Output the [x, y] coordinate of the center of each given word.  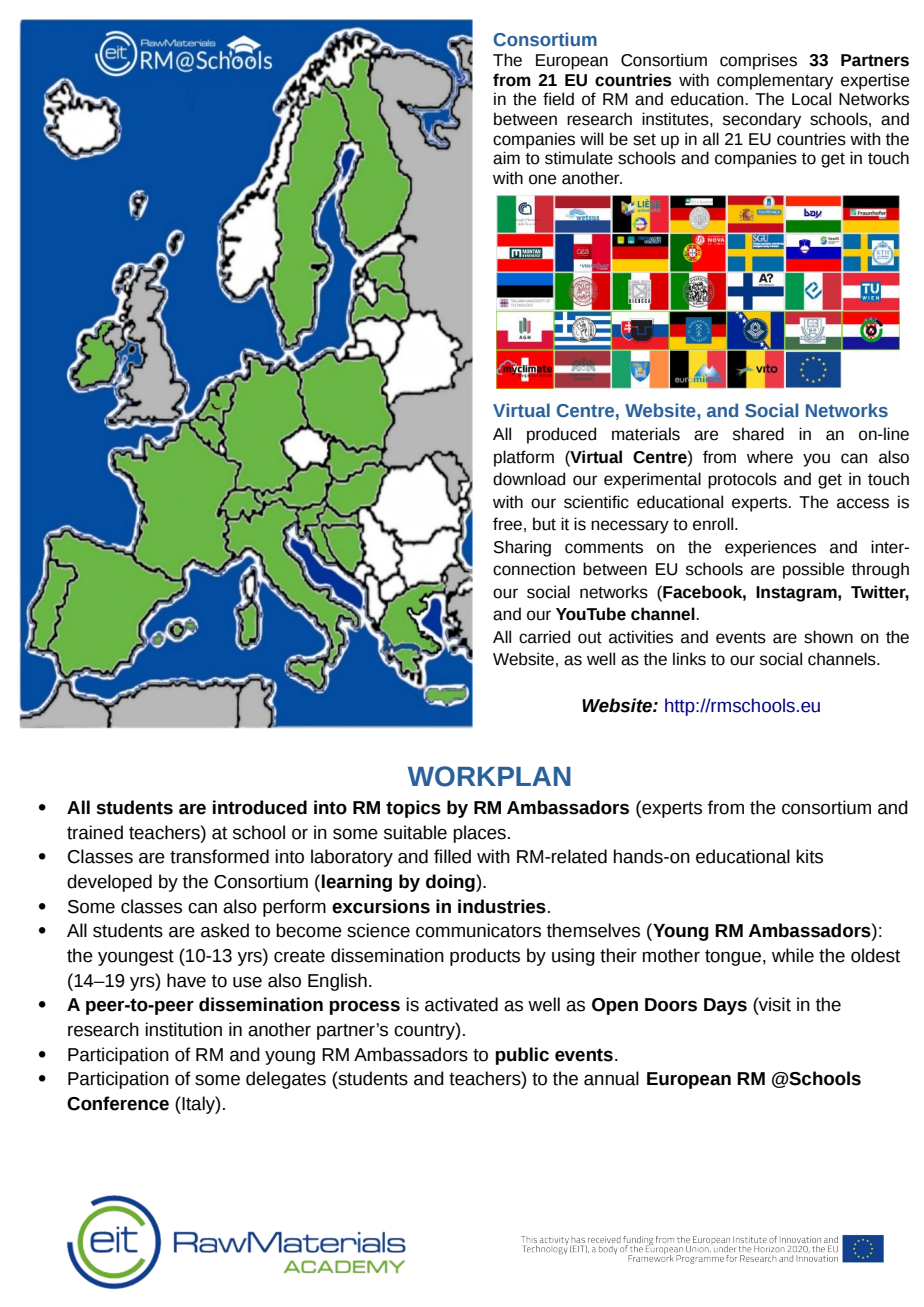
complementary [775, 81]
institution [183, 1029]
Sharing [522, 548]
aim [506, 158]
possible [813, 570]
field [558, 99]
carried [544, 637]
